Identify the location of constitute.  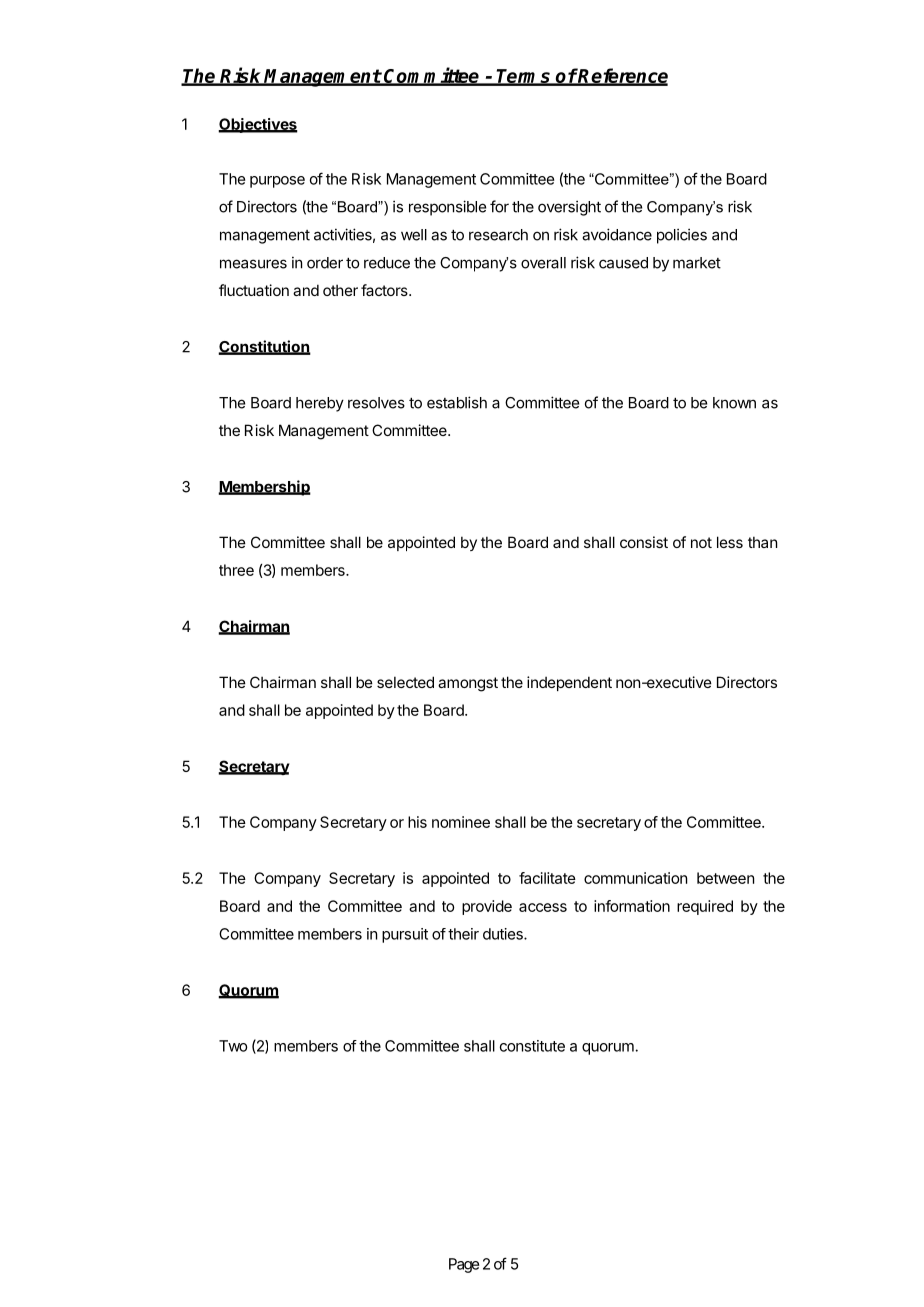
(532, 1046).
